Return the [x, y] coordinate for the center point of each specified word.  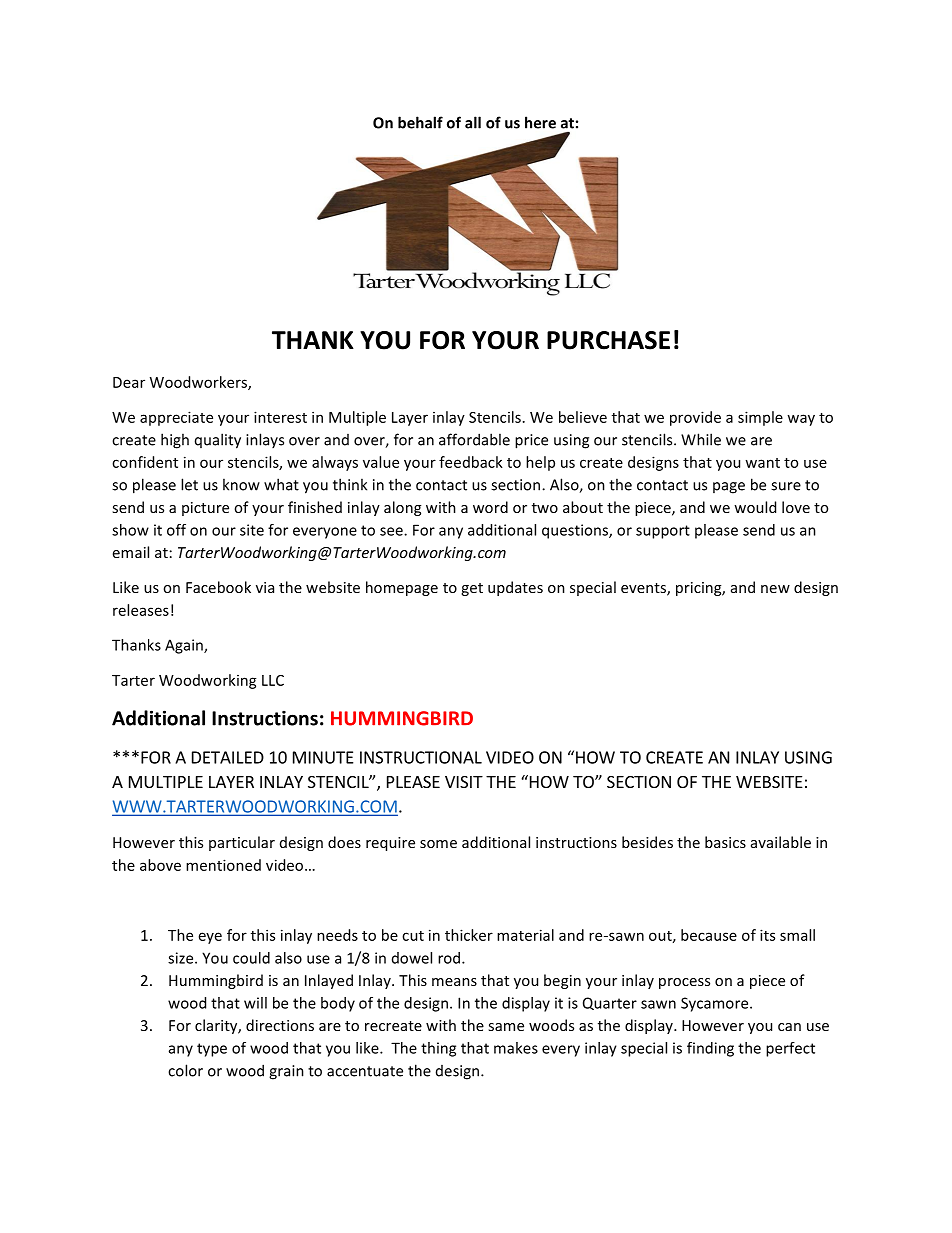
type [212, 1050]
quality [218, 441]
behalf [420, 122]
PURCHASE [608, 340]
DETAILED [228, 757]
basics [725, 842]
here [540, 122]
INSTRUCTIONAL [421, 757]
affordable [474, 439]
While [701, 439]
